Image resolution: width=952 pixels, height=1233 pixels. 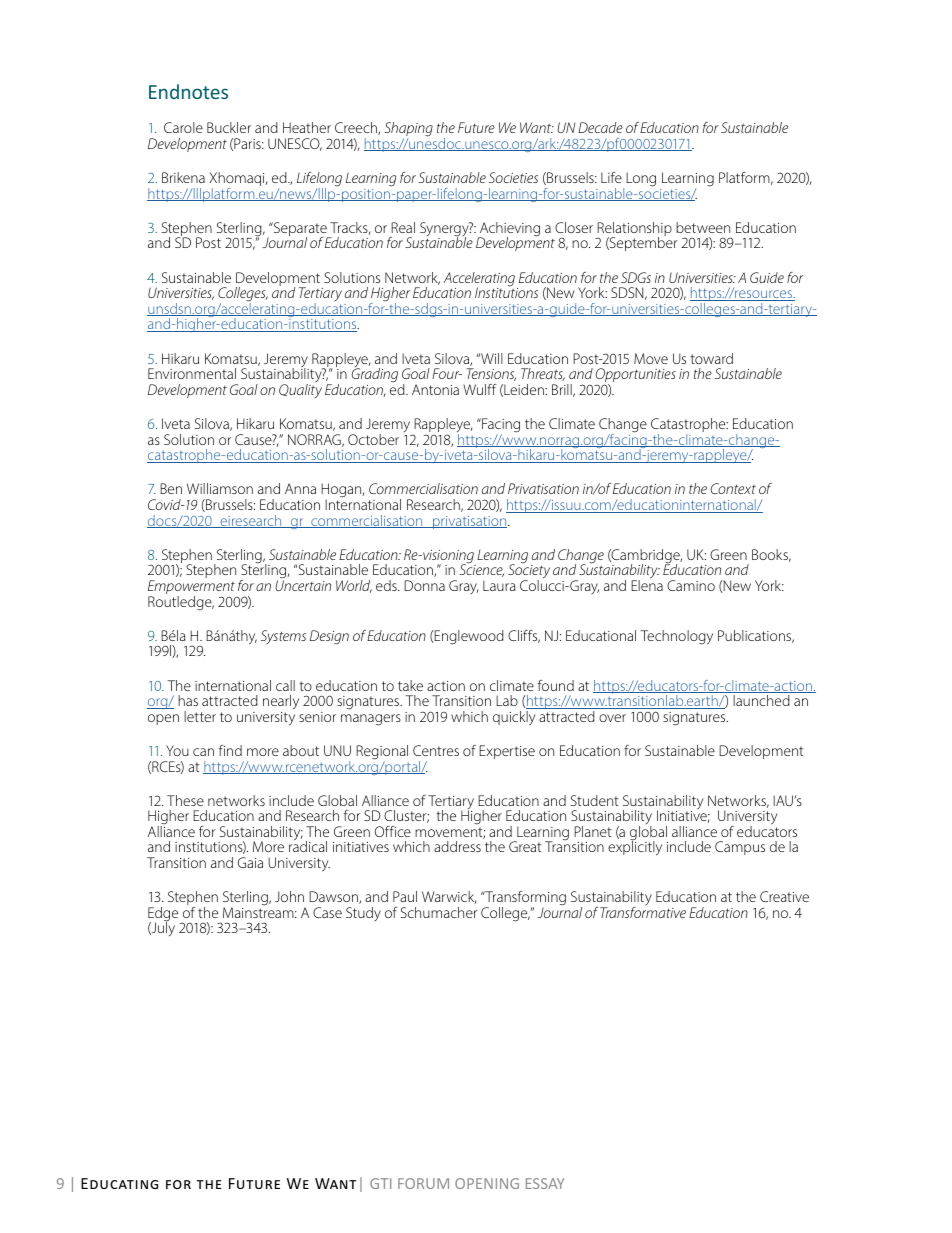 What do you see at coordinates (183, 127) in the page?
I see `Carole` at bounding box center [183, 127].
